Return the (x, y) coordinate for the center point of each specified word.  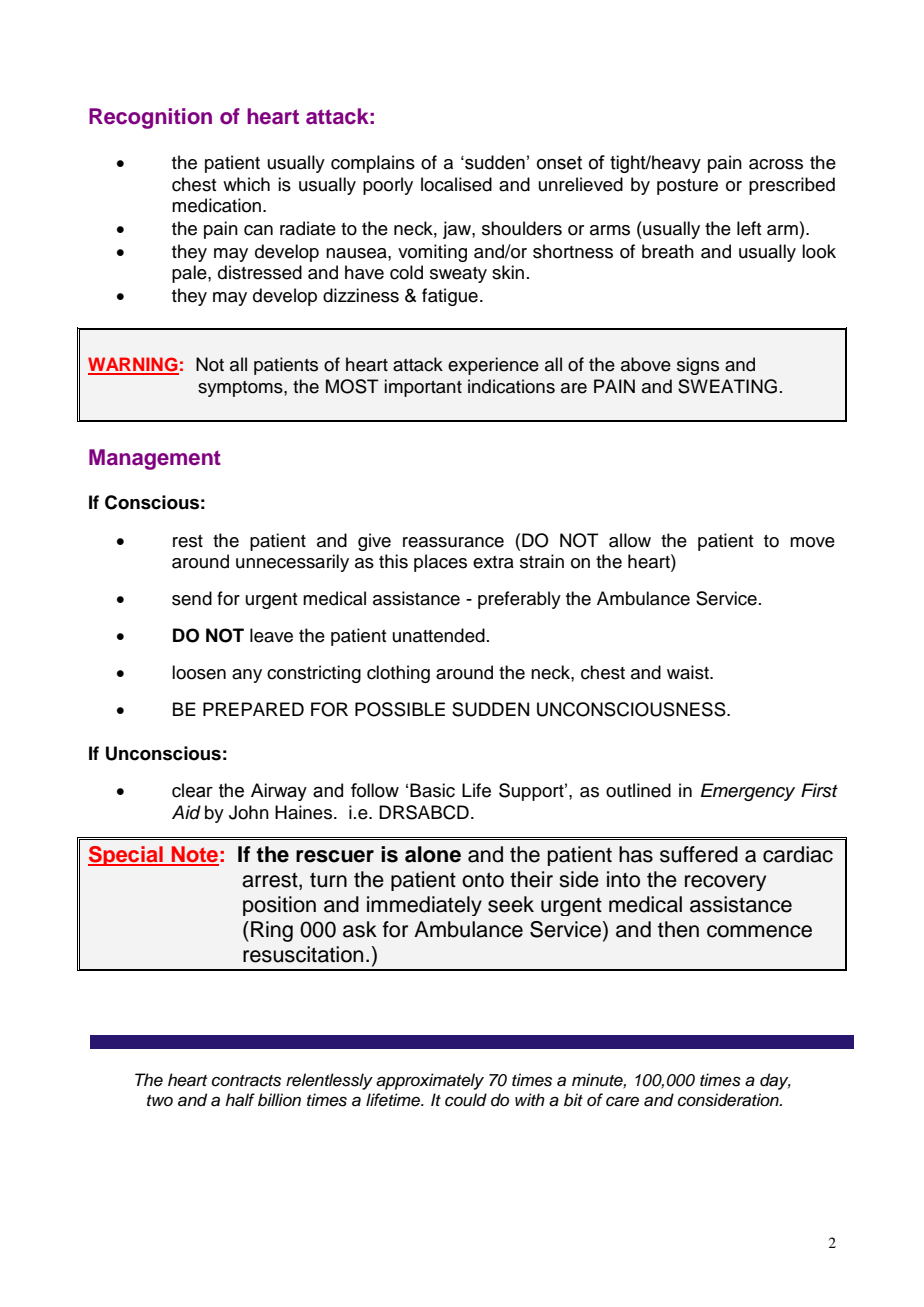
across (776, 164)
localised (456, 184)
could (466, 1100)
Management (155, 459)
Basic (432, 790)
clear (192, 790)
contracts (246, 1081)
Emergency (748, 792)
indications (511, 386)
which (246, 184)
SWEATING (727, 386)
